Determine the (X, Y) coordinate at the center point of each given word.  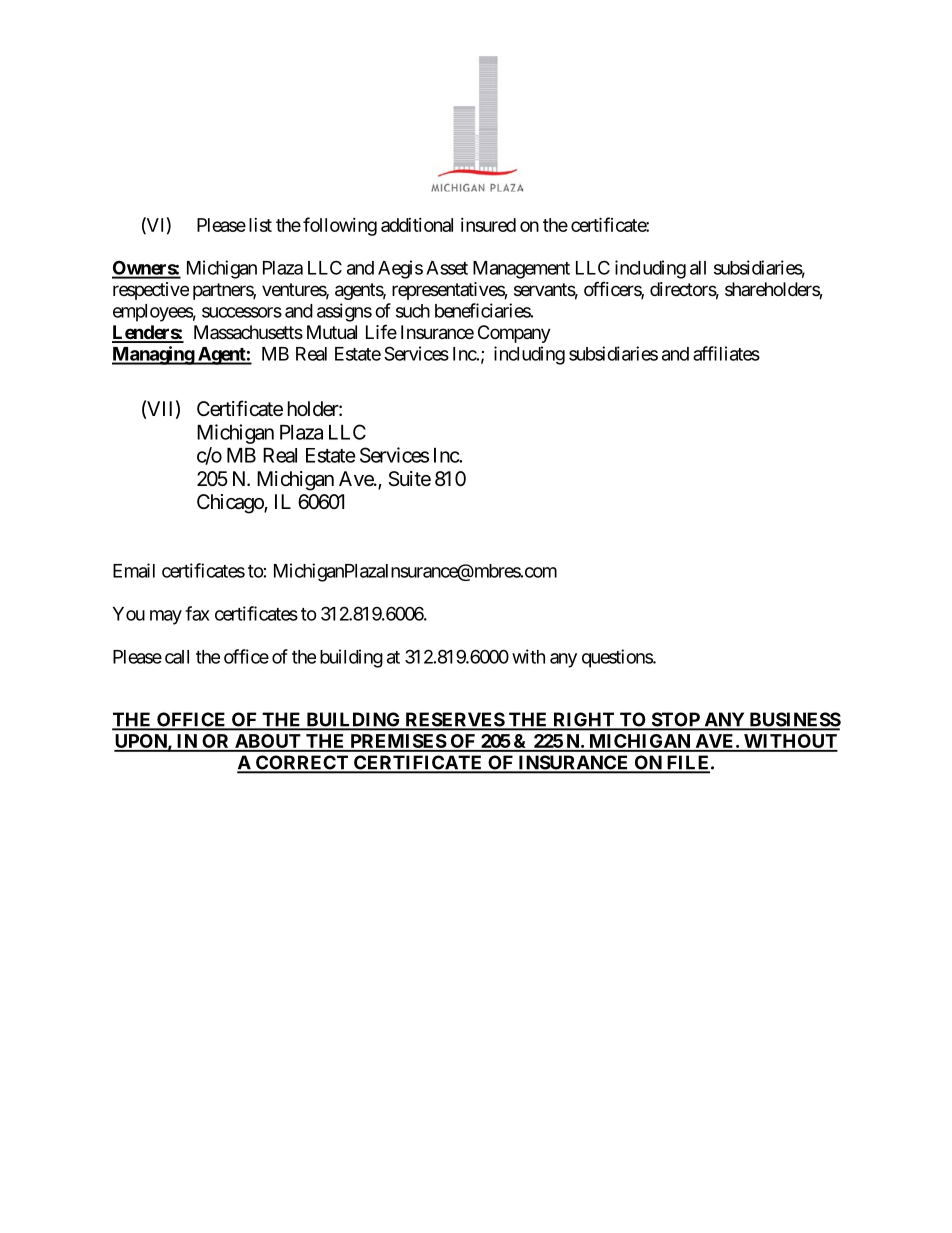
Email (134, 570)
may (166, 617)
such (413, 311)
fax (197, 613)
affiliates (726, 353)
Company (514, 334)
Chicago (231, 504)
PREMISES (397, 742)
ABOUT (267, 742)
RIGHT (584, 720)
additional (417, 225)
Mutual (332, 332)
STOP (675, 720)
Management (521, 270)
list (260, 225)
